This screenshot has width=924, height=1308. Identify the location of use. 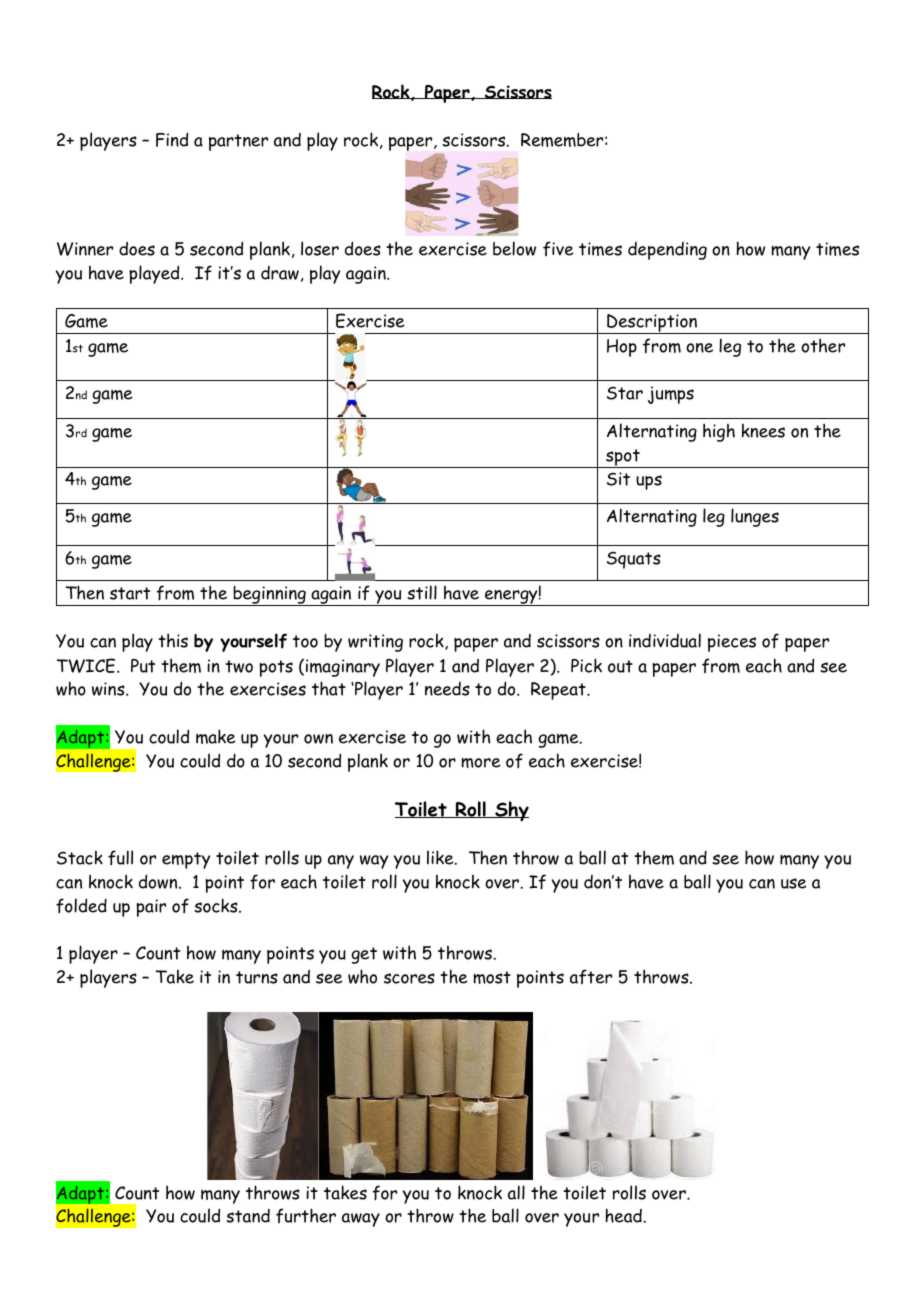
(793, 883).
